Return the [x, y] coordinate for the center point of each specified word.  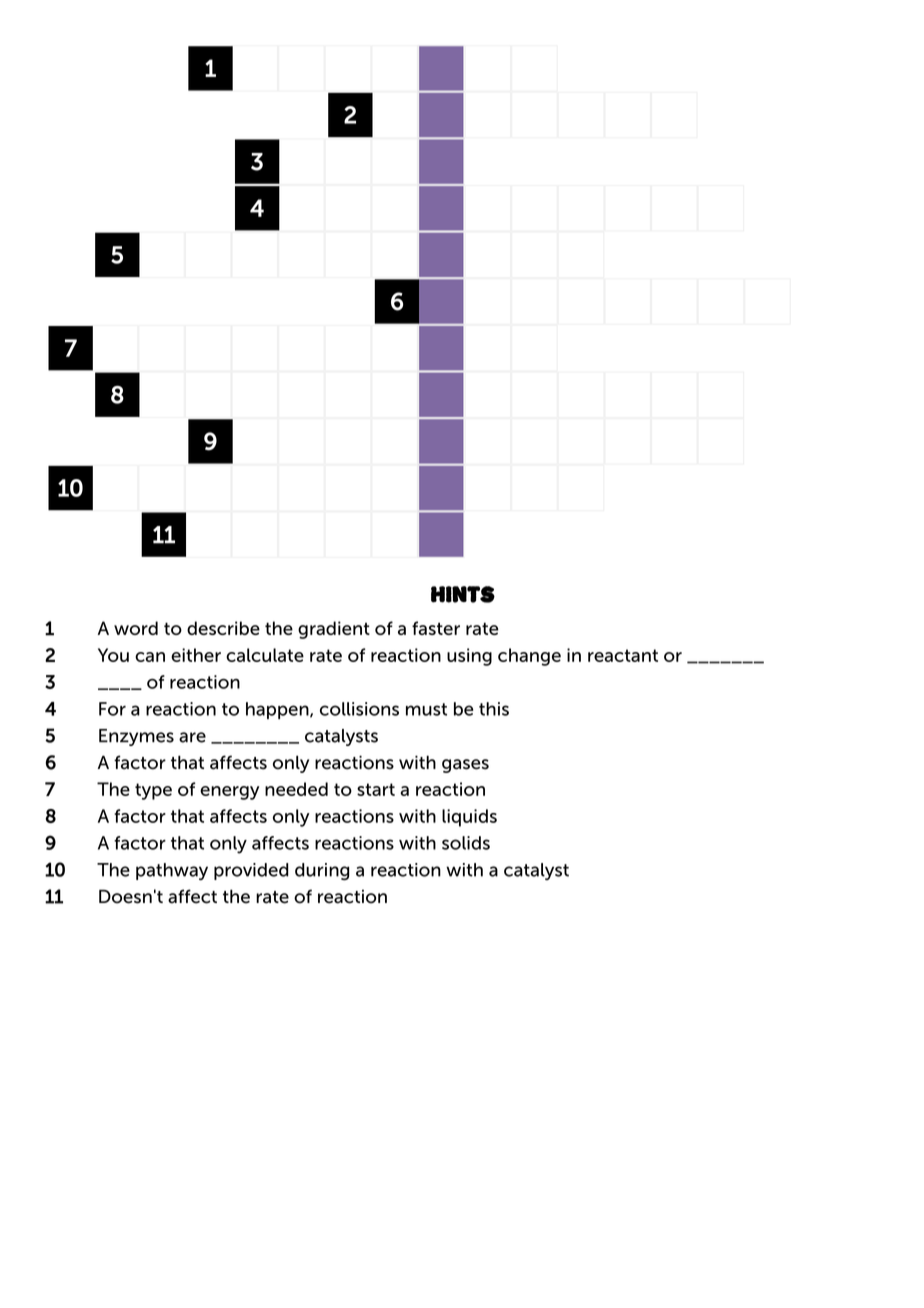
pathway [172, 871]
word [136, 628]
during [322, 871]
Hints [463, 594]
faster [436, 628]
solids [466, 843]
